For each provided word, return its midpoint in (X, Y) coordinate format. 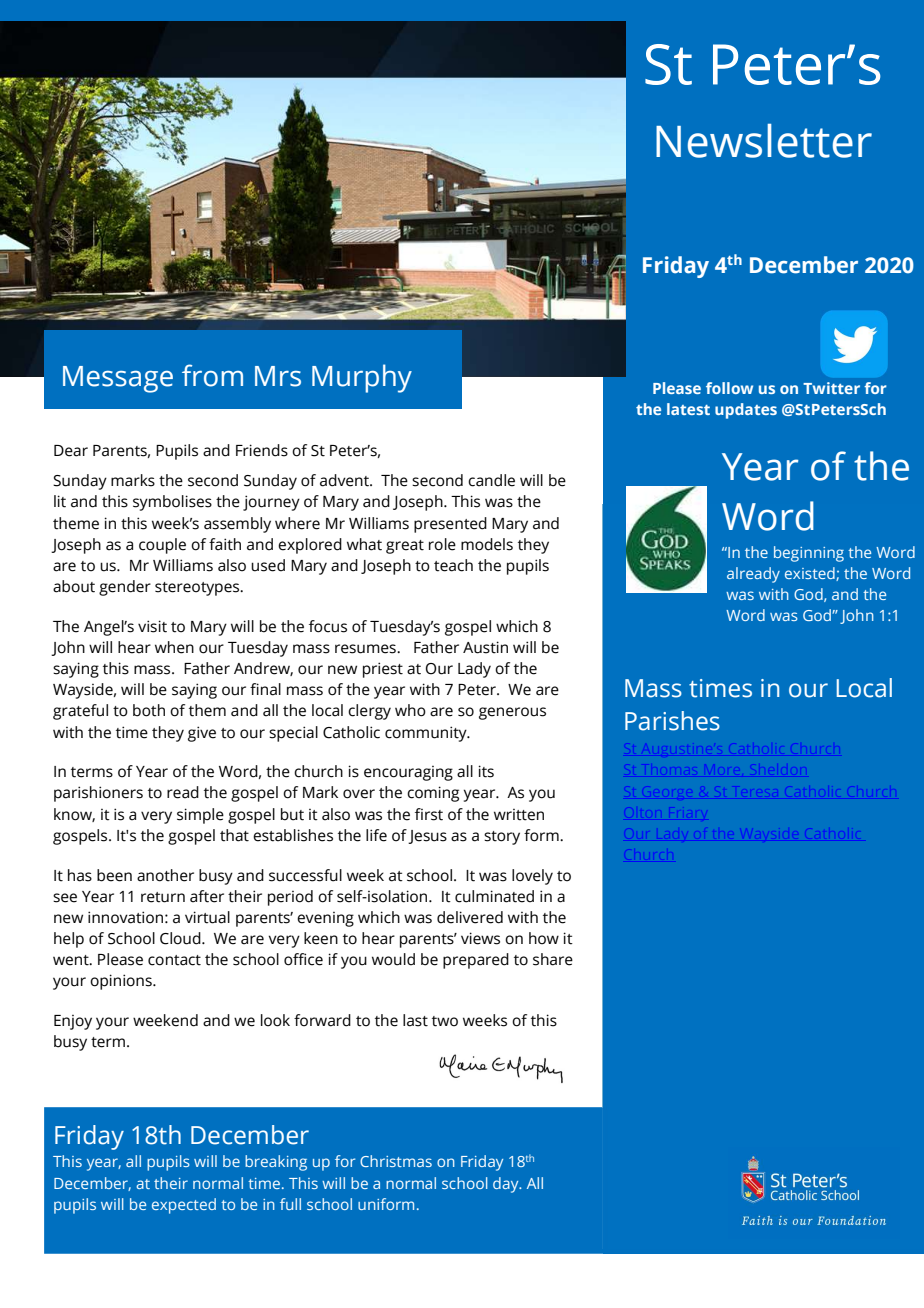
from (212, 375)
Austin (485, 647)
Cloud (181, 938)
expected (184, 1206)
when (174, 647)
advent (345, 480)
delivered (470, 917)
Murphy (362, 378)
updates (746, 411)
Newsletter (764, 141)
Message (118, 379)
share (553, 959)
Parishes (672, 721)
